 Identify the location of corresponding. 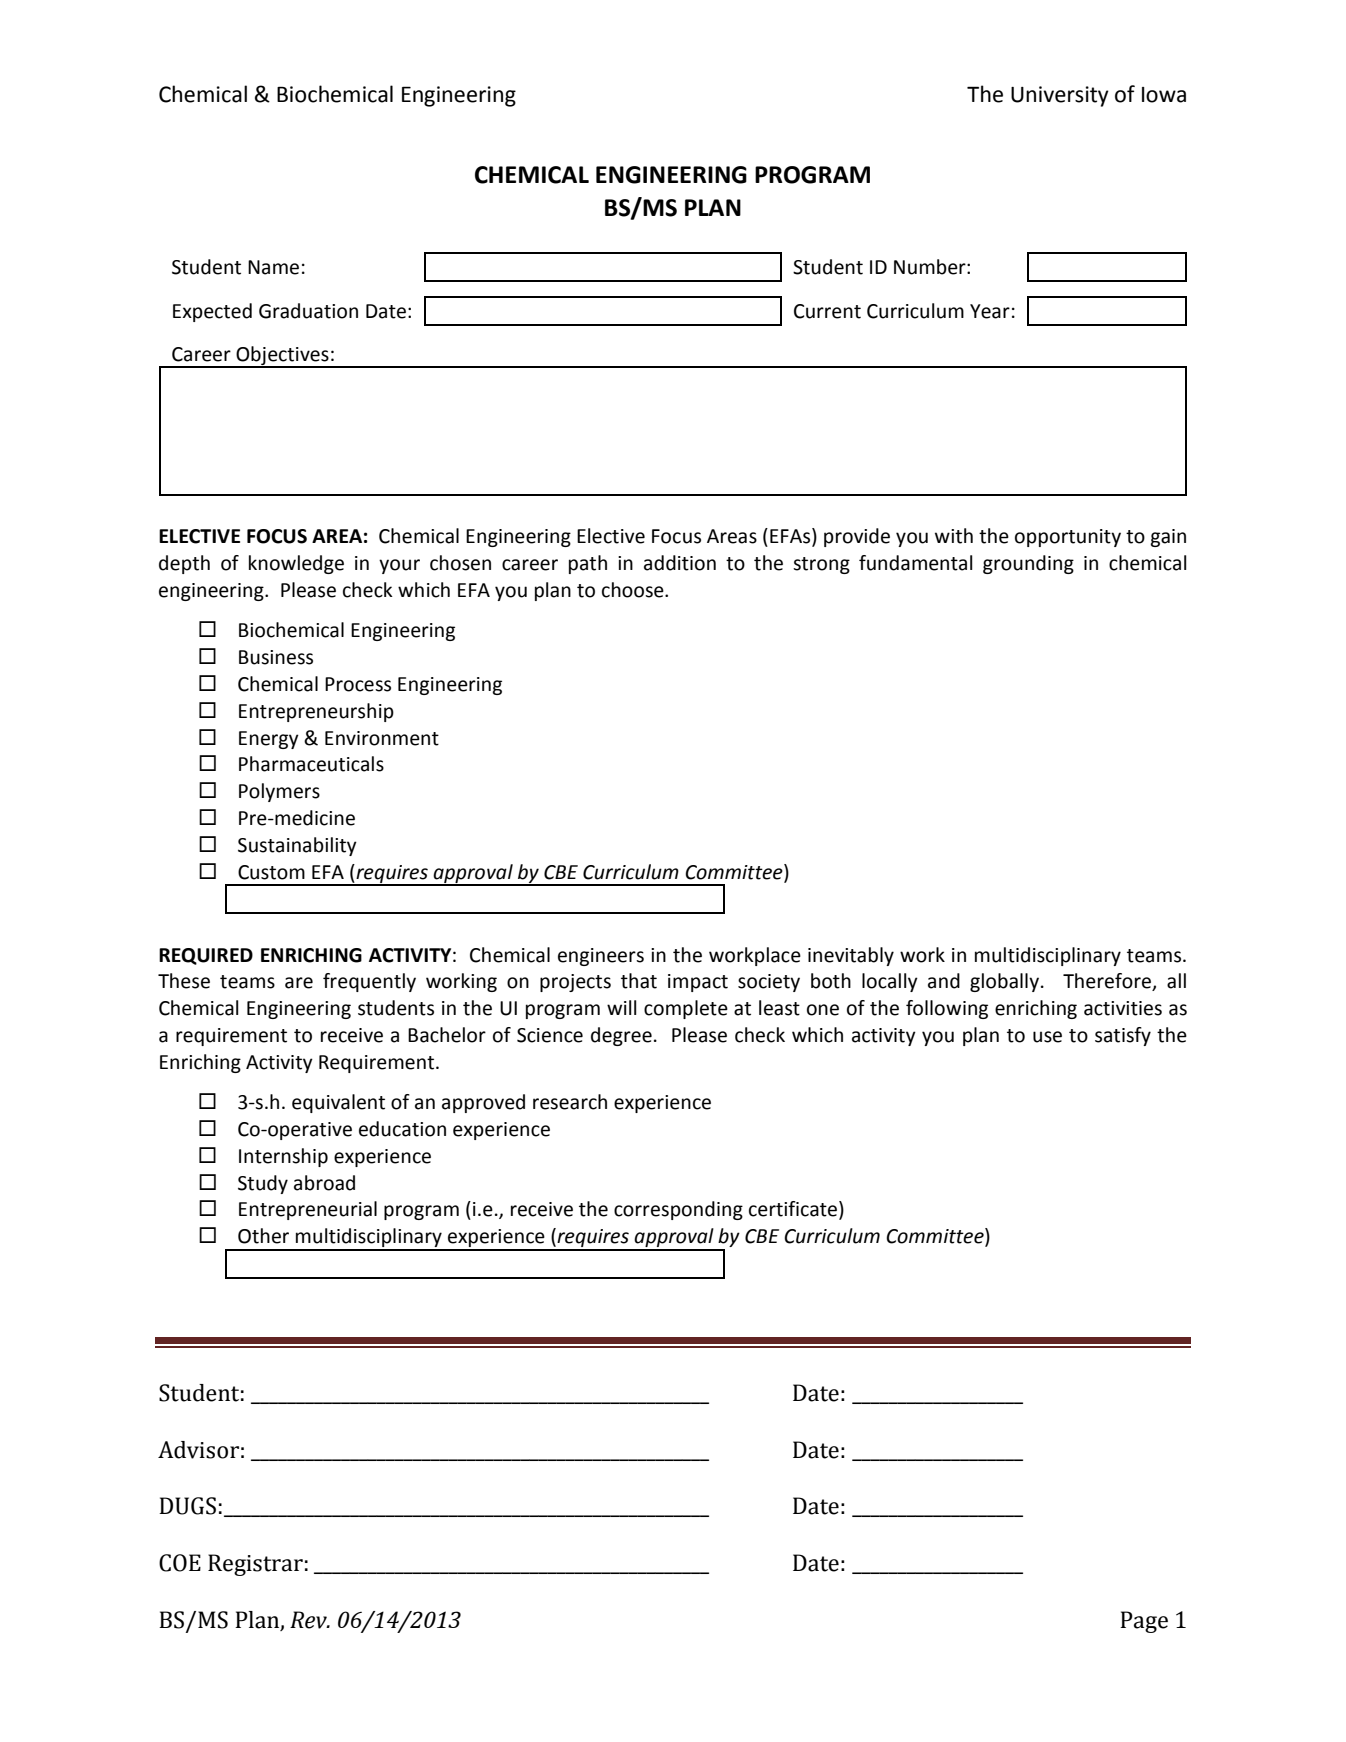
(678, 1210).
